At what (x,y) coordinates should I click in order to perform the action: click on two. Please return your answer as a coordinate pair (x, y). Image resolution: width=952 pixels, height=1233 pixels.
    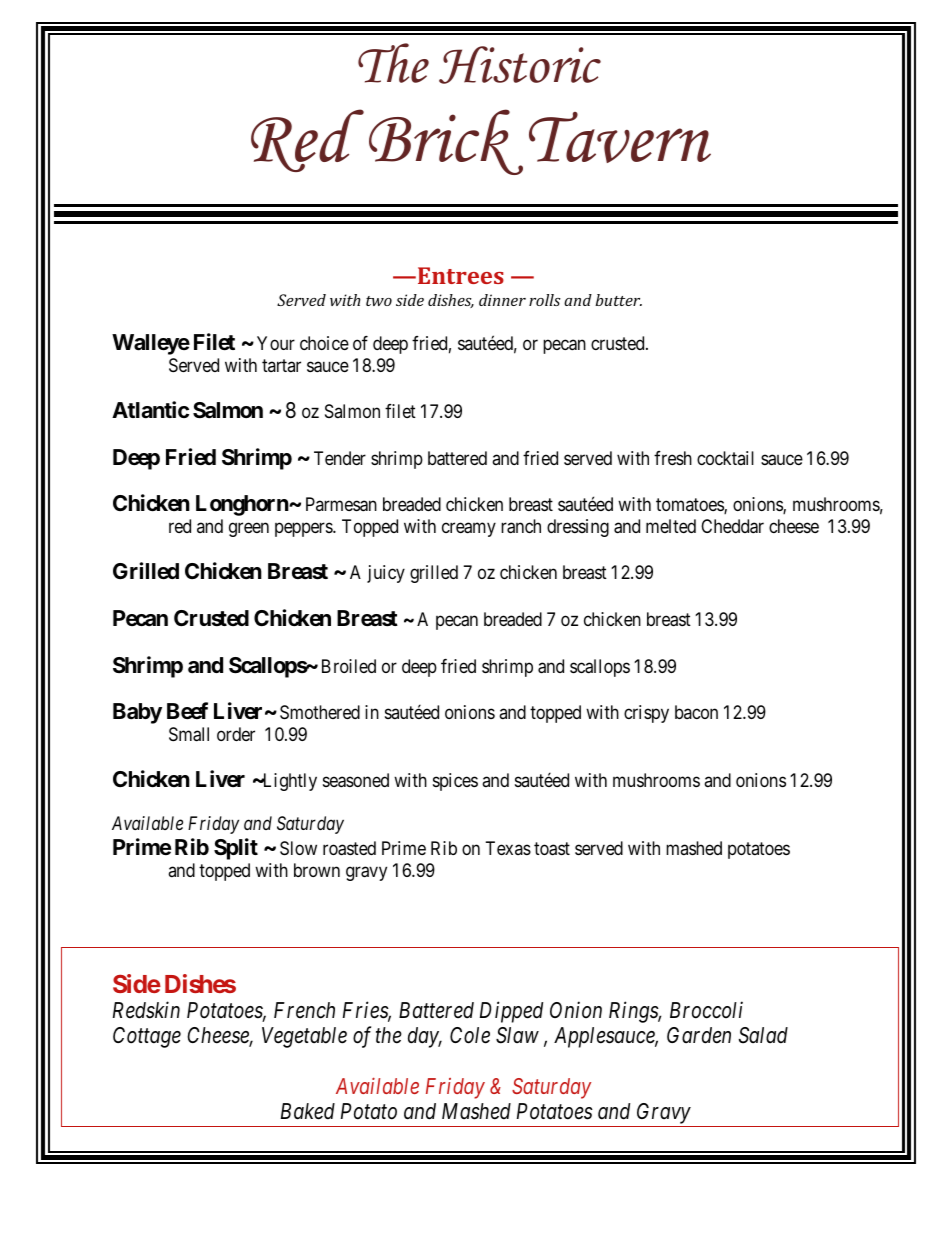
    Looking at the image, I should click on (379, 301).
